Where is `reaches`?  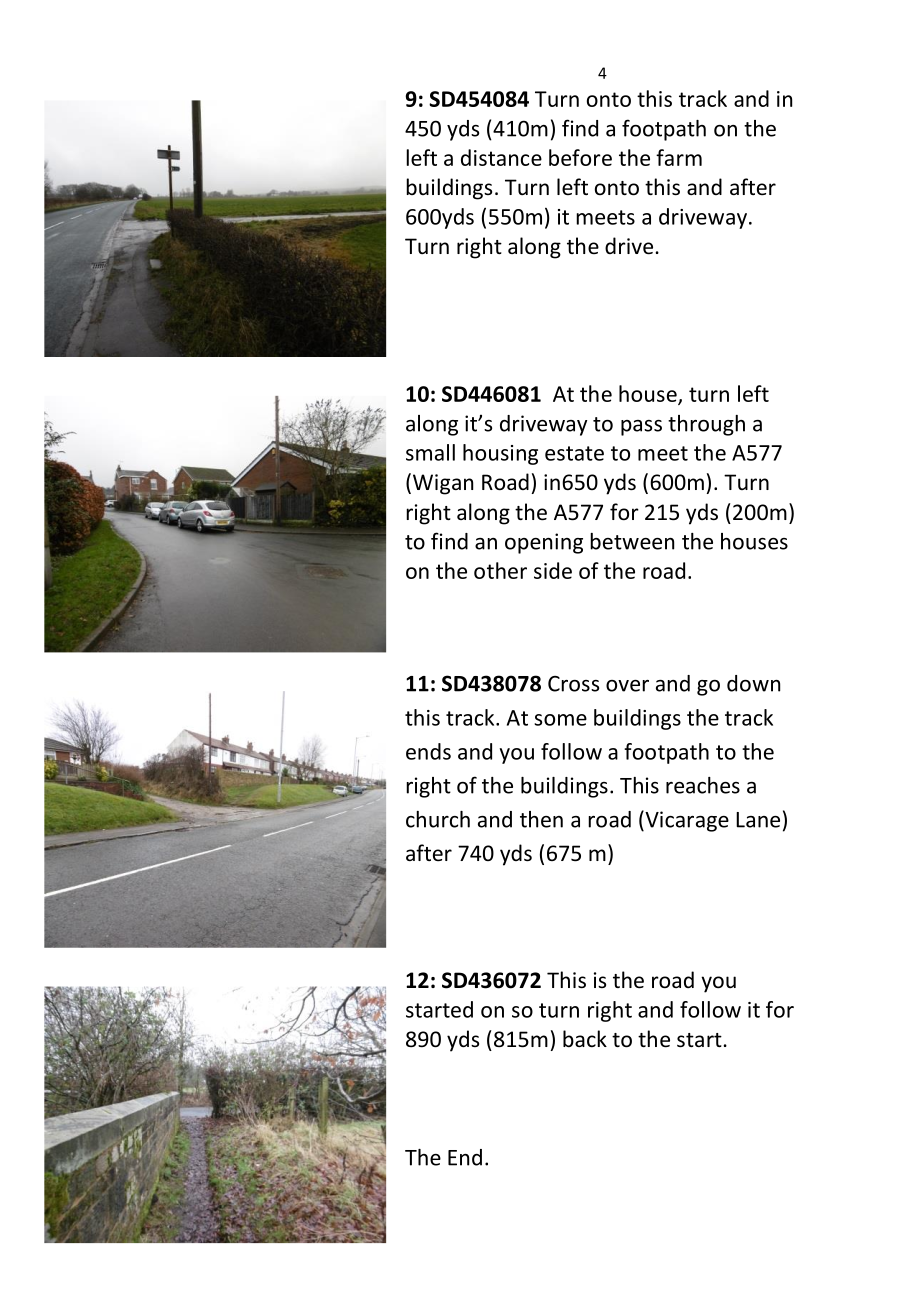
reaches is located at coordinates (703, 785).
